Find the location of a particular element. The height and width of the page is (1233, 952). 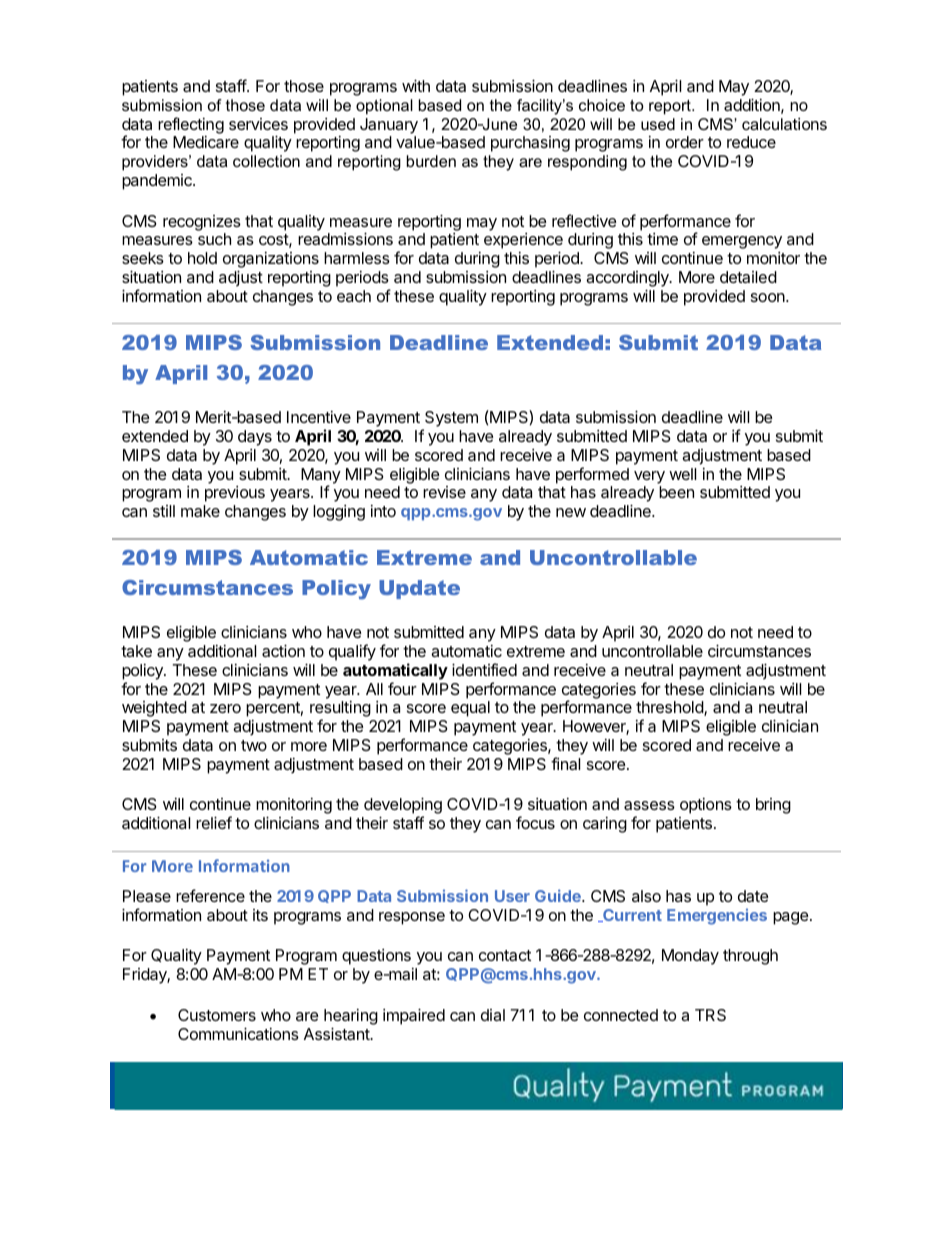

dial is located at coordinates (493, 1015).
